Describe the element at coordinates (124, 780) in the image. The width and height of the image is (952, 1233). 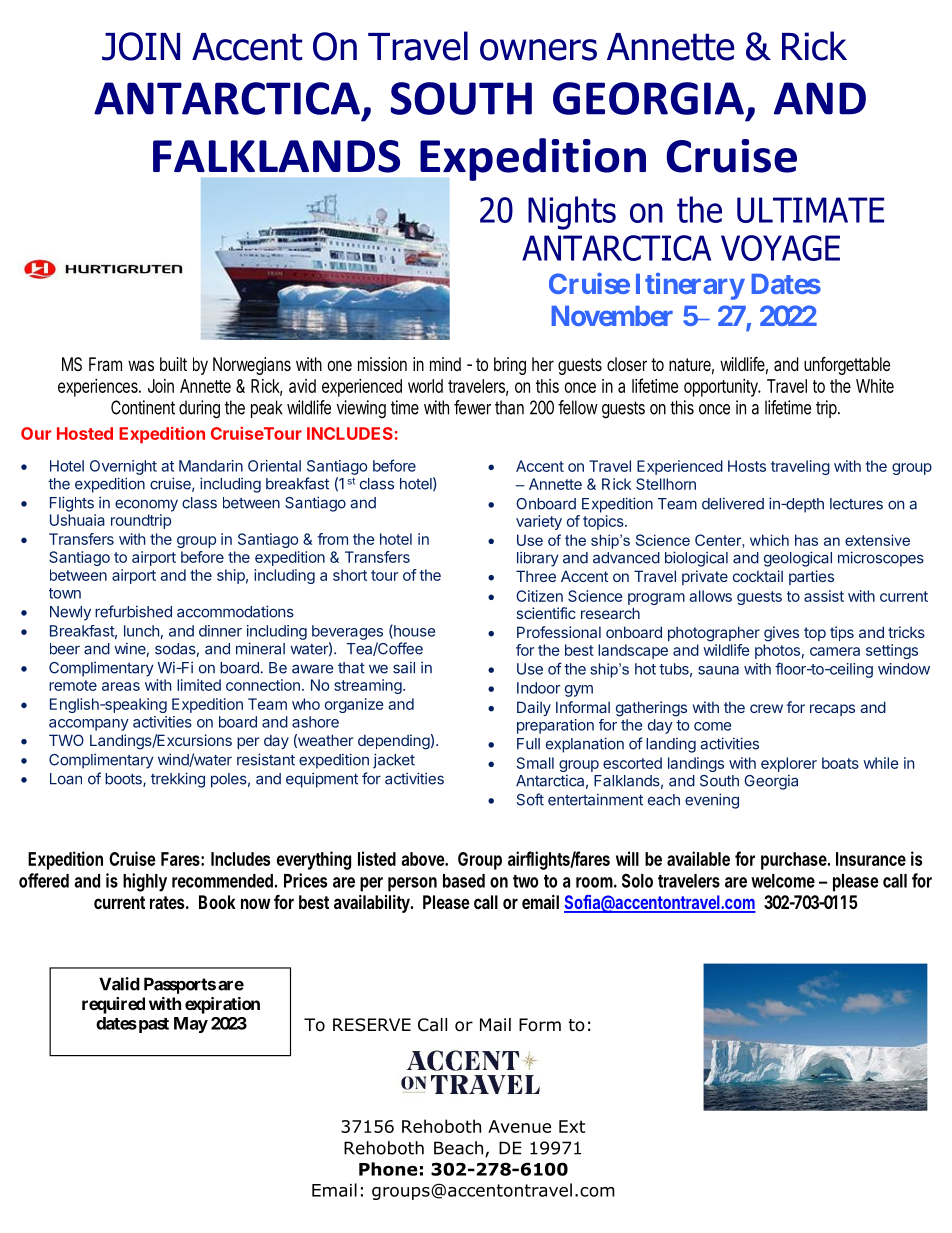
I see `boots` at that location.
